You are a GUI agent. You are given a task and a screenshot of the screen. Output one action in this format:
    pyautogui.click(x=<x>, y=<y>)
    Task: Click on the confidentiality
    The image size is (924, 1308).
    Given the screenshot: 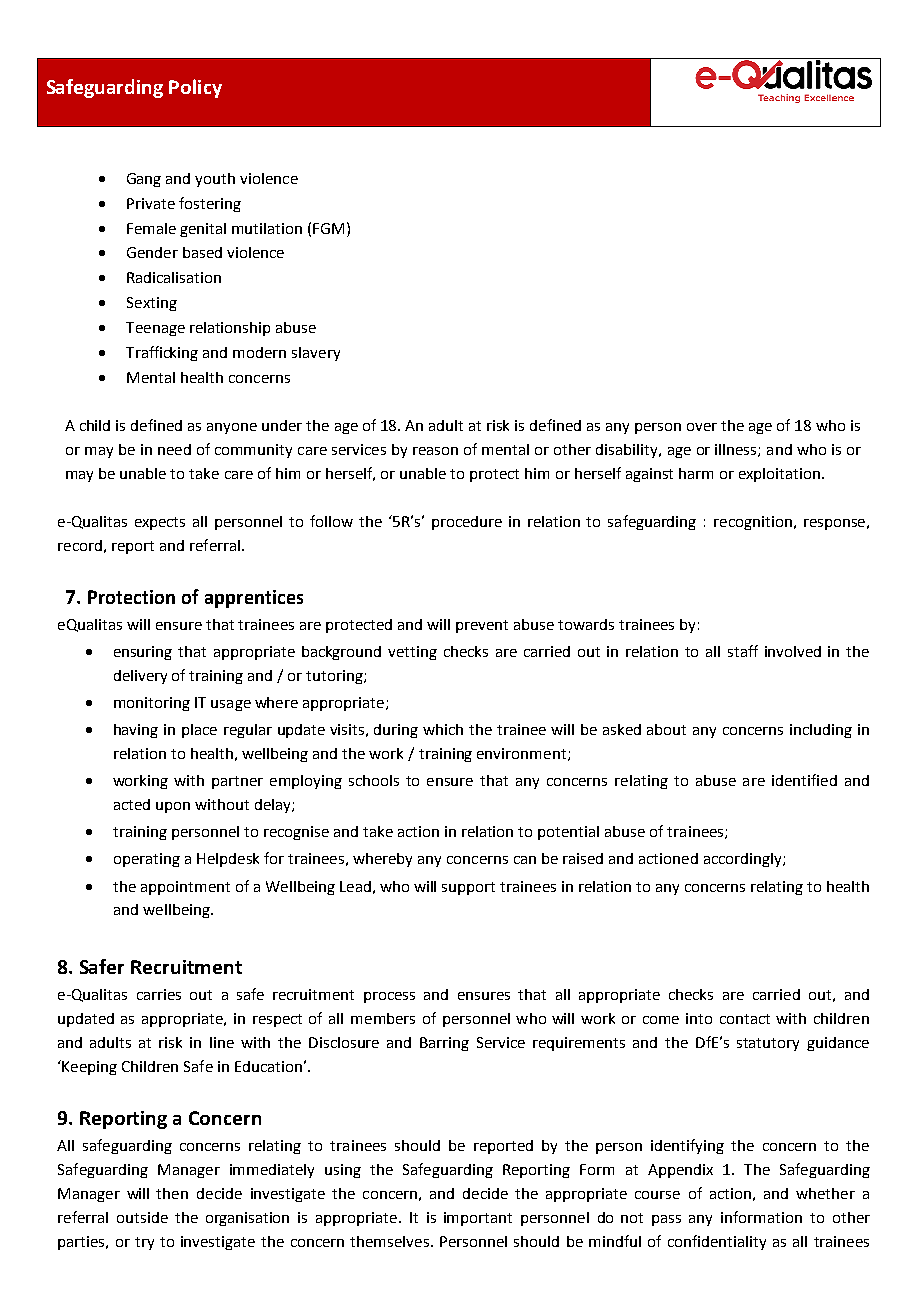 What is the action you would take?
    pyautogui.click(x=717, y=1242)
